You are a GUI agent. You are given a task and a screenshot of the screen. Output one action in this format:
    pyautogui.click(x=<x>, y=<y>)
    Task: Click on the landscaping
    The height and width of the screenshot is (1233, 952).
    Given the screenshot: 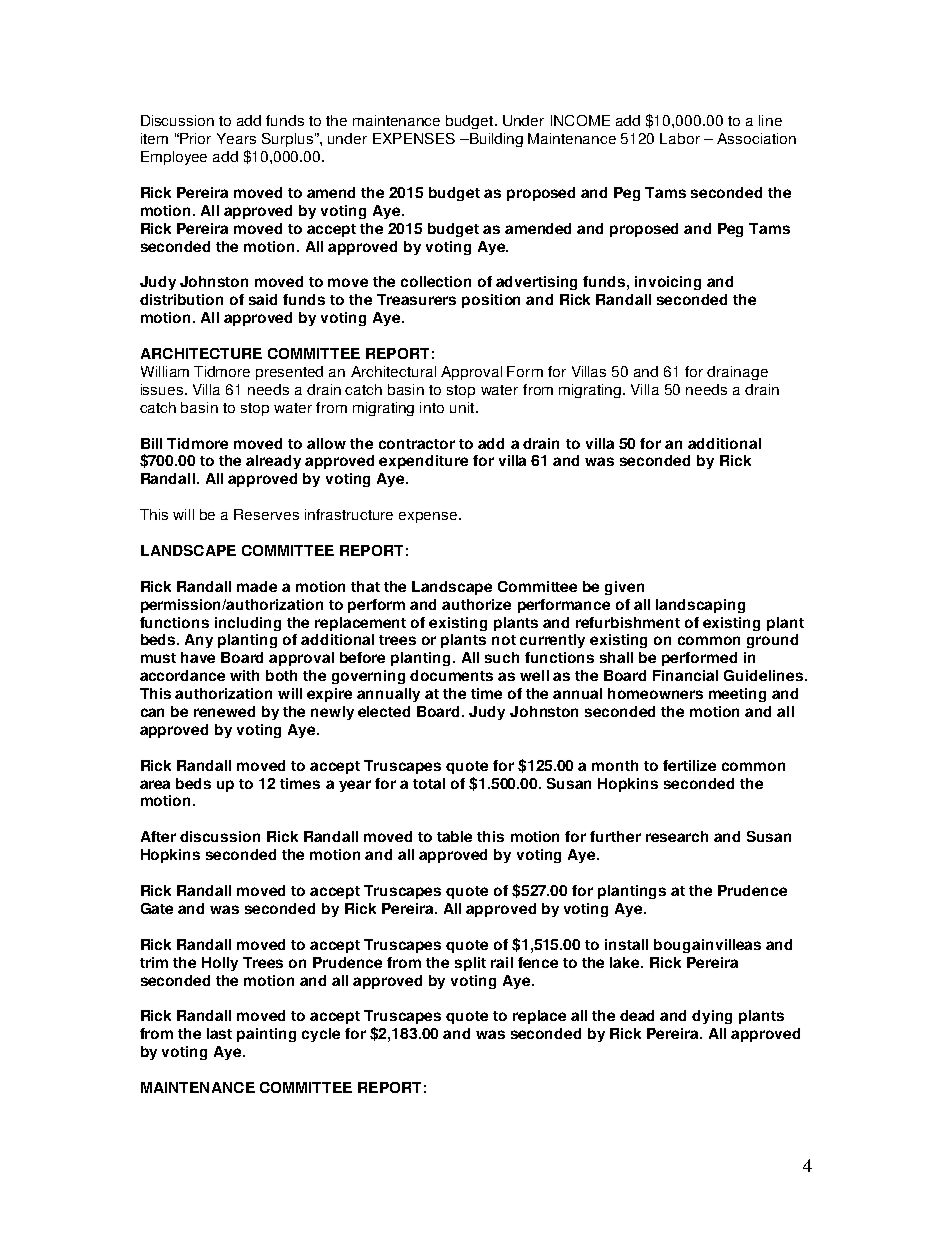 What is the action you would take?
    pyautogui.click(x=700, y=606)
